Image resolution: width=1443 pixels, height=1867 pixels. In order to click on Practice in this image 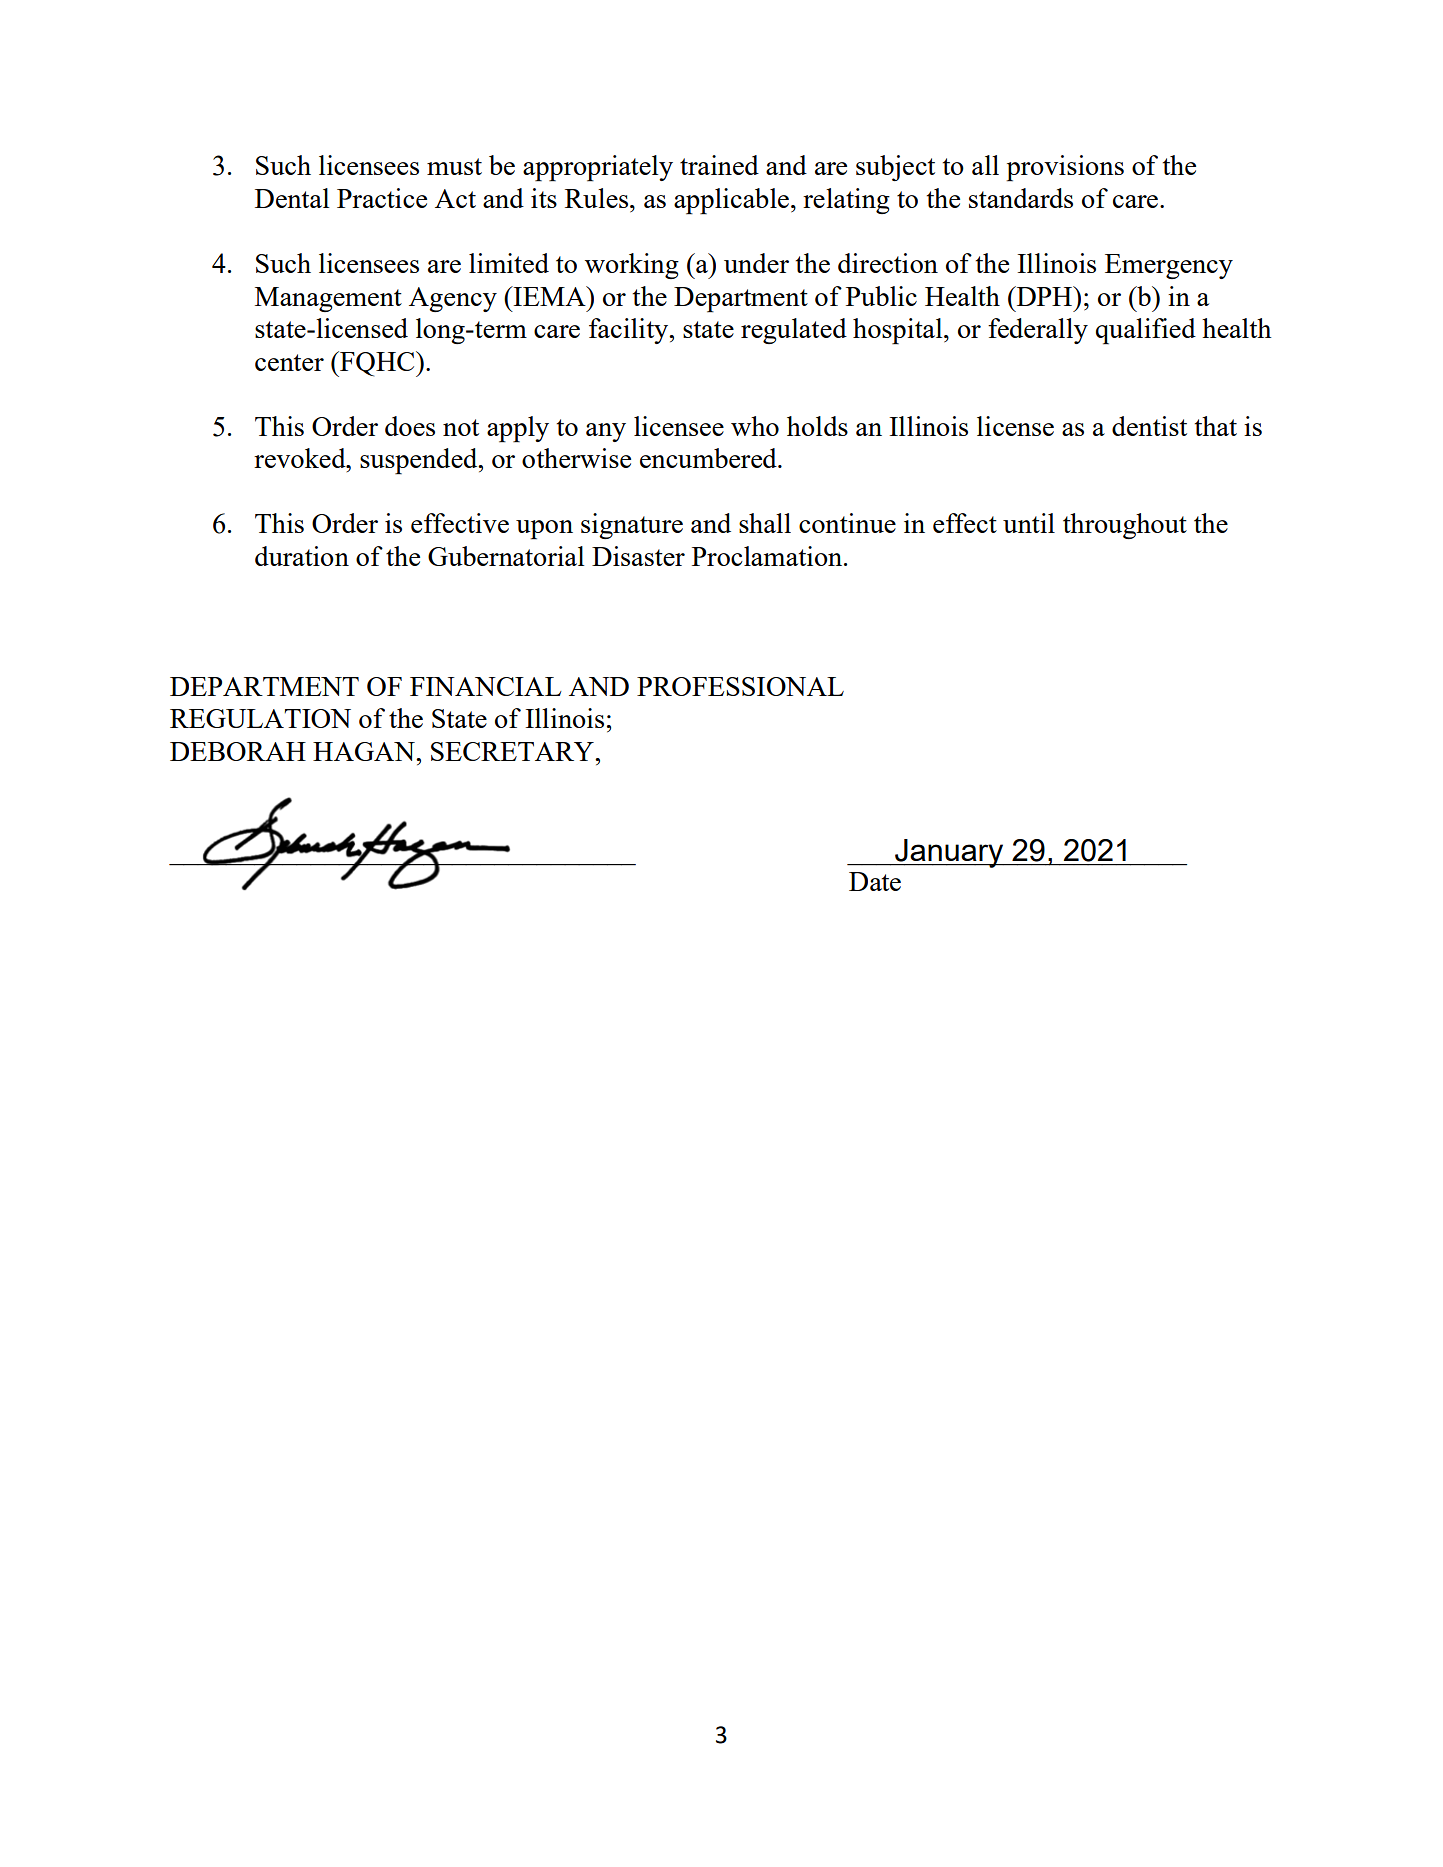, I will do `click(382, 198)`.
